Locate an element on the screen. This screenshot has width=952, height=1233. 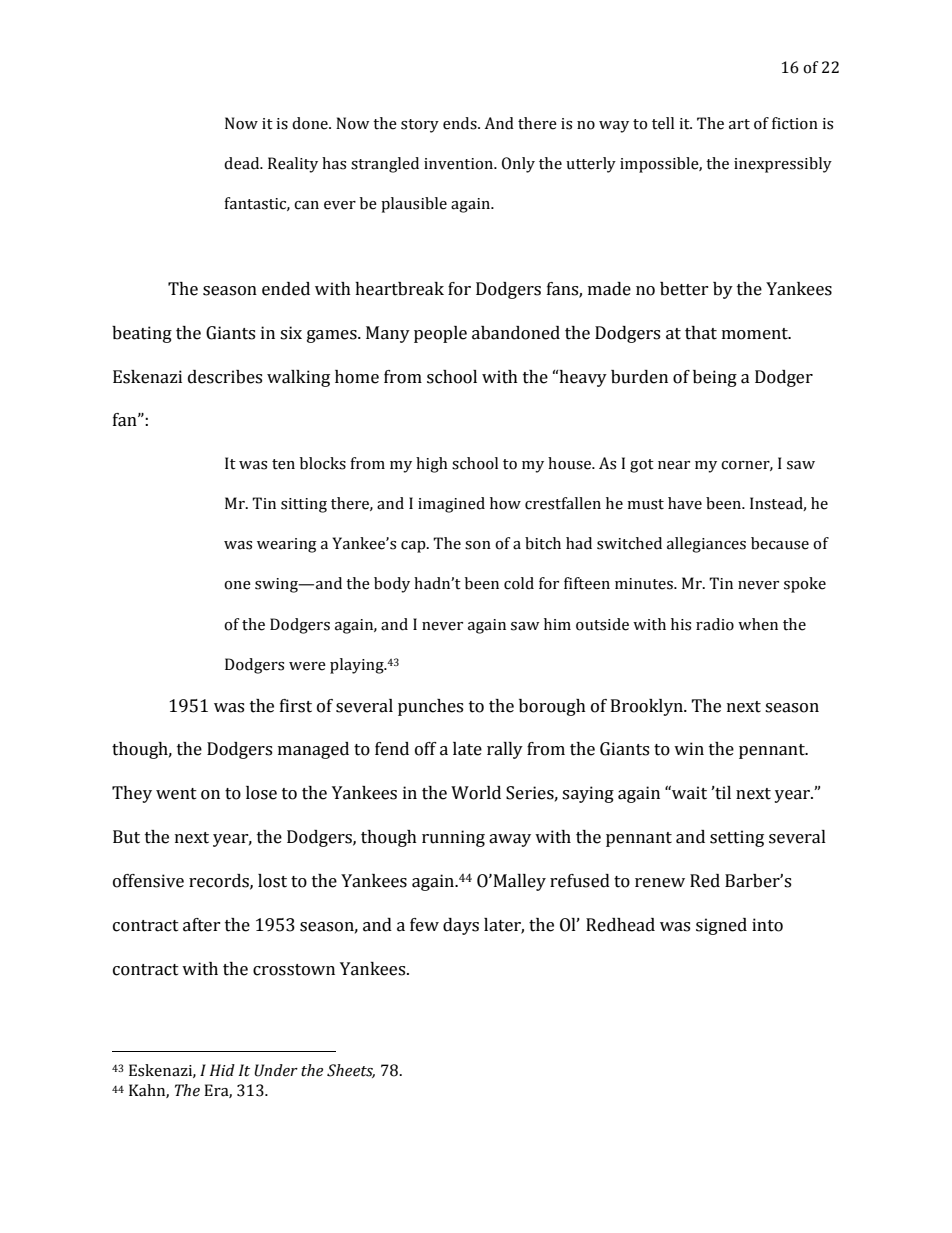
tell is located at coordinates (663, 123).
